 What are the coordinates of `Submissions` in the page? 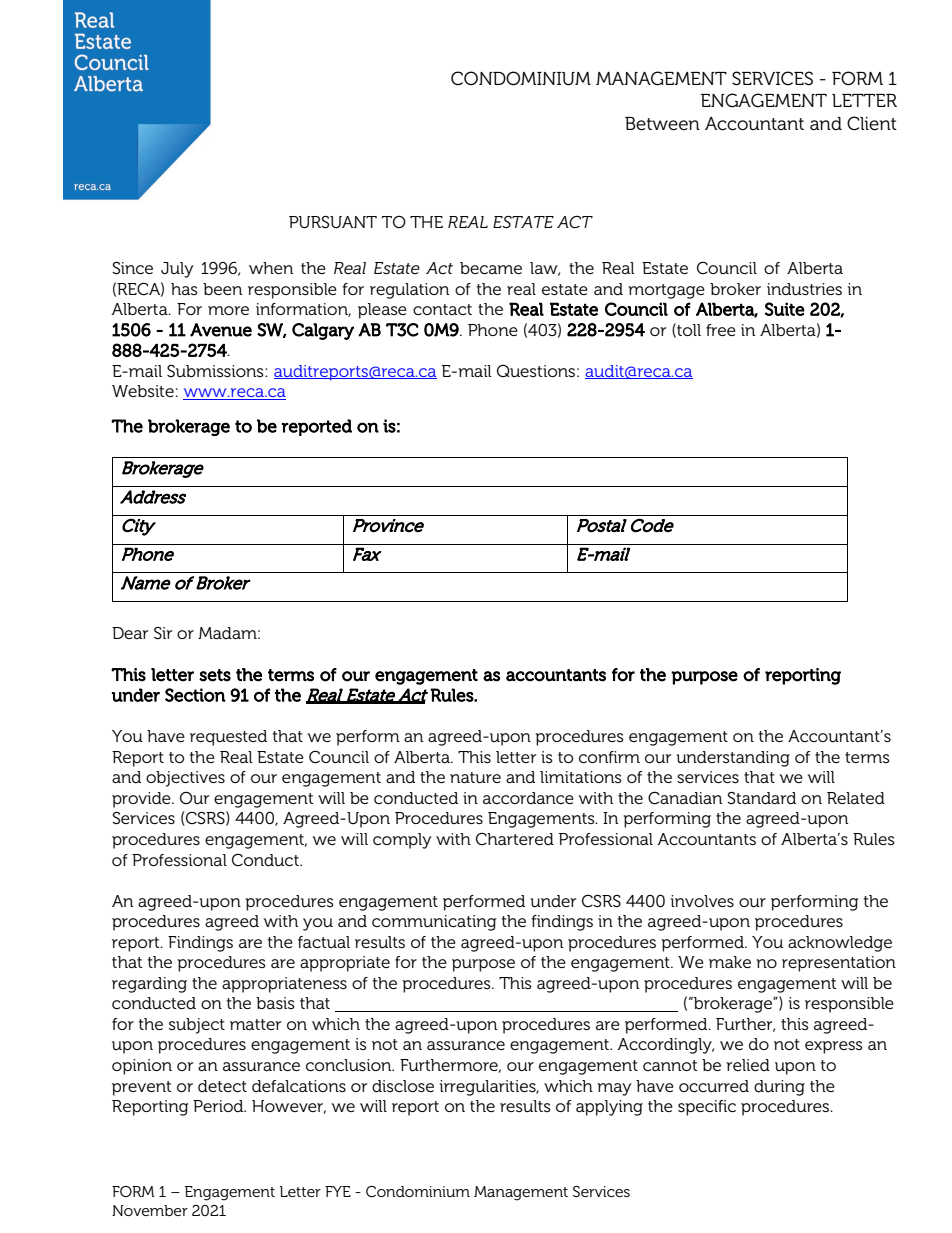 It's located at (216, 370).
